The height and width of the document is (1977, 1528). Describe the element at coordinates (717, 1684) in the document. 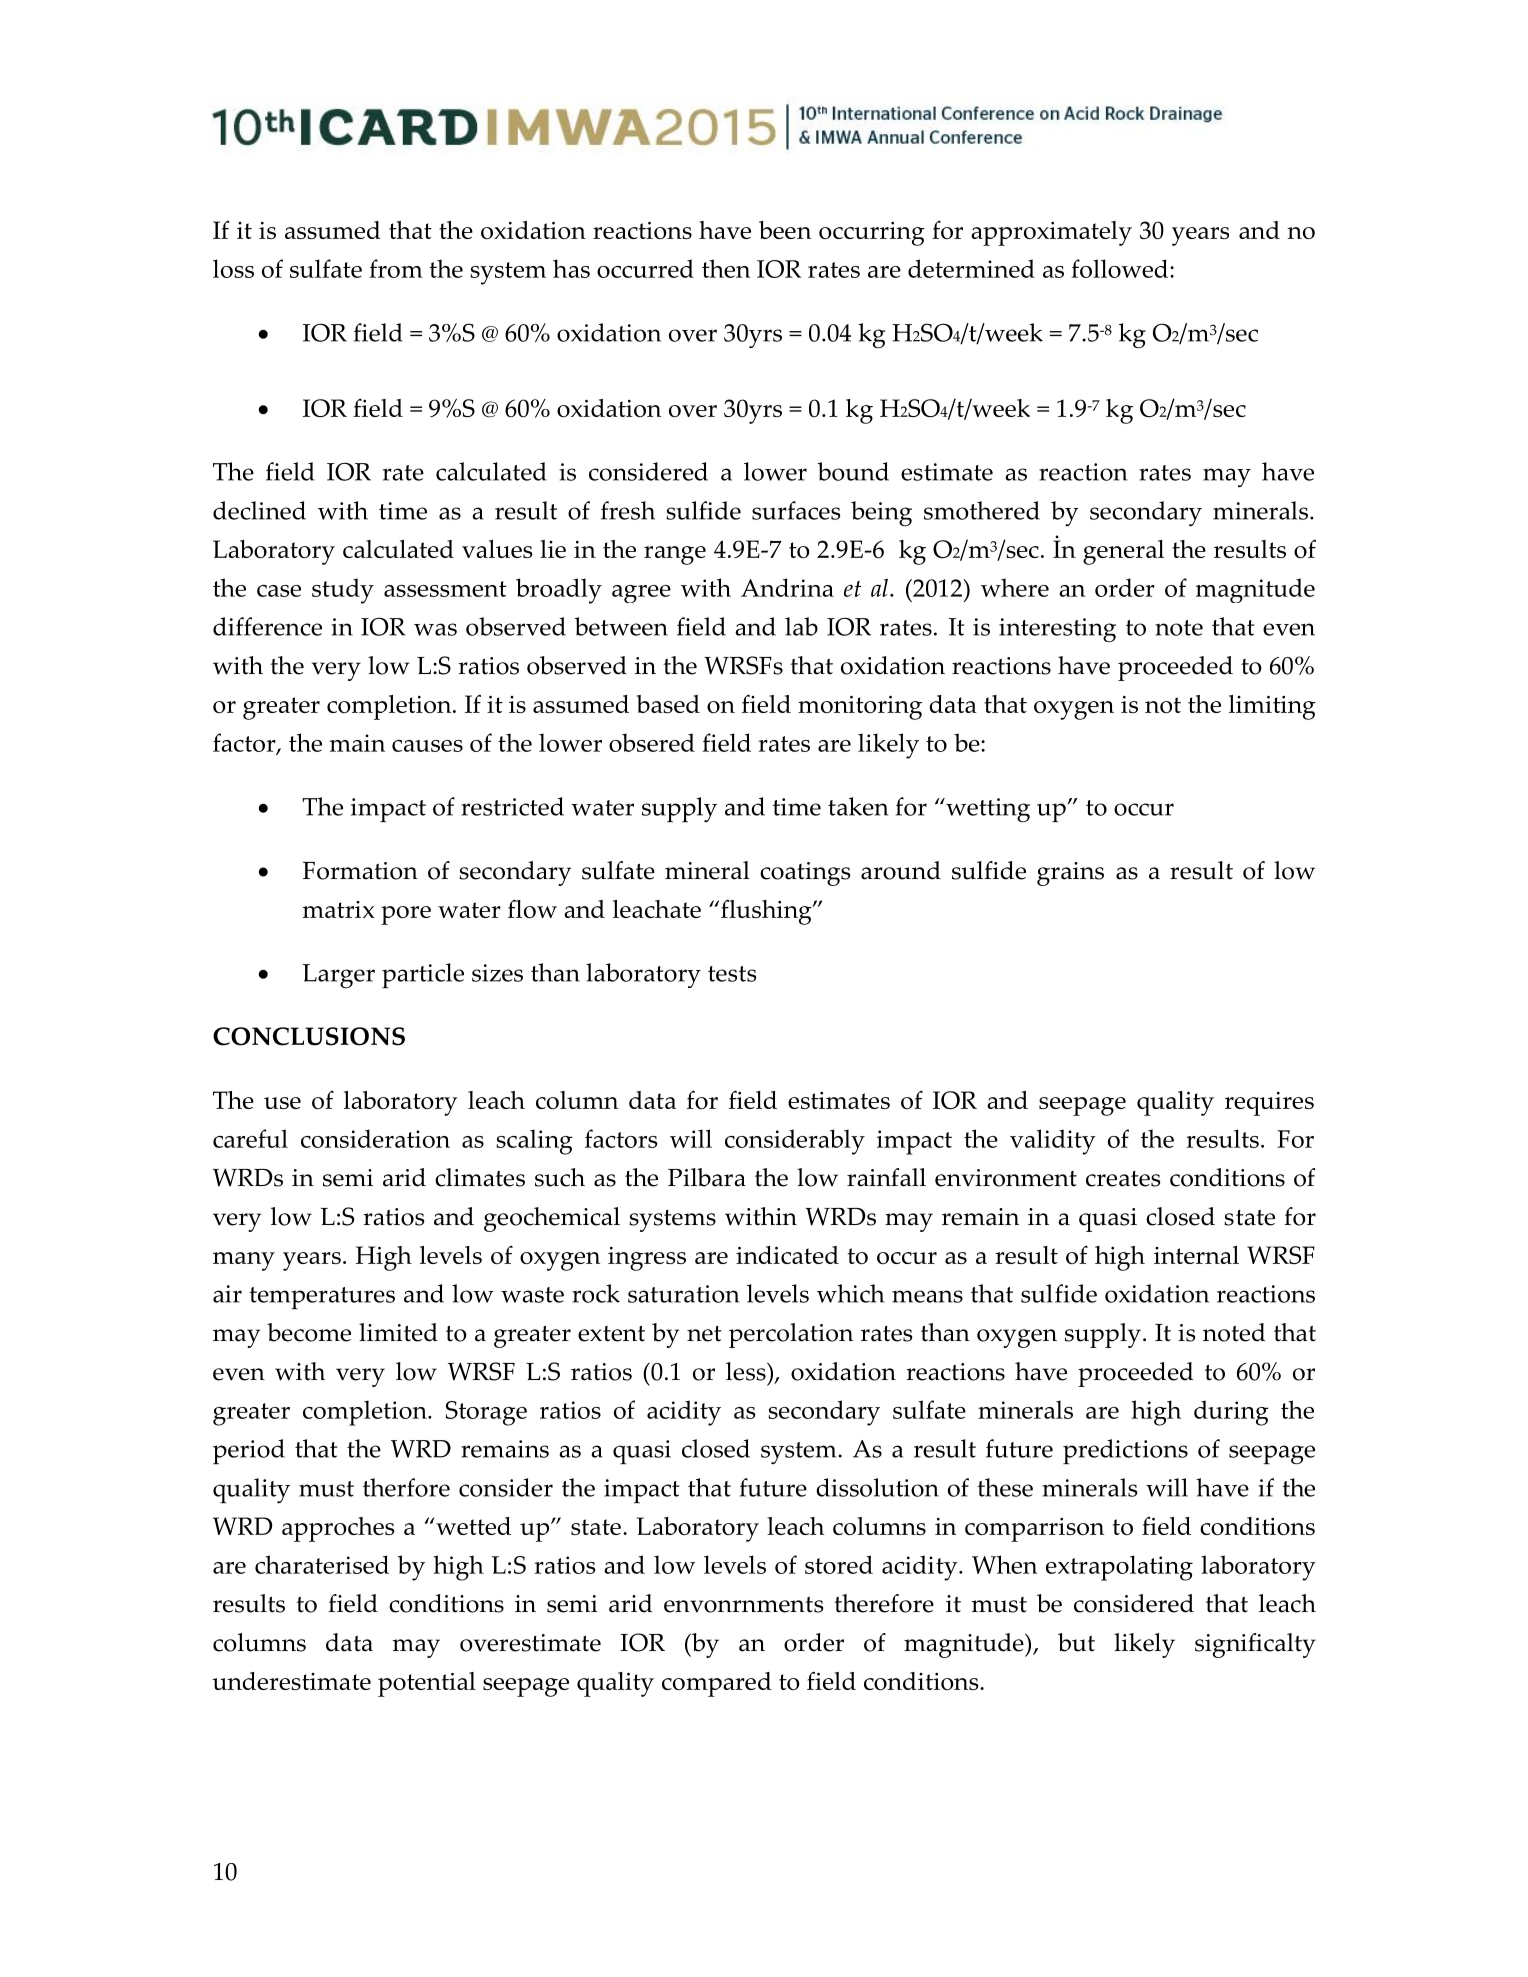

I see `compared` at that location.
